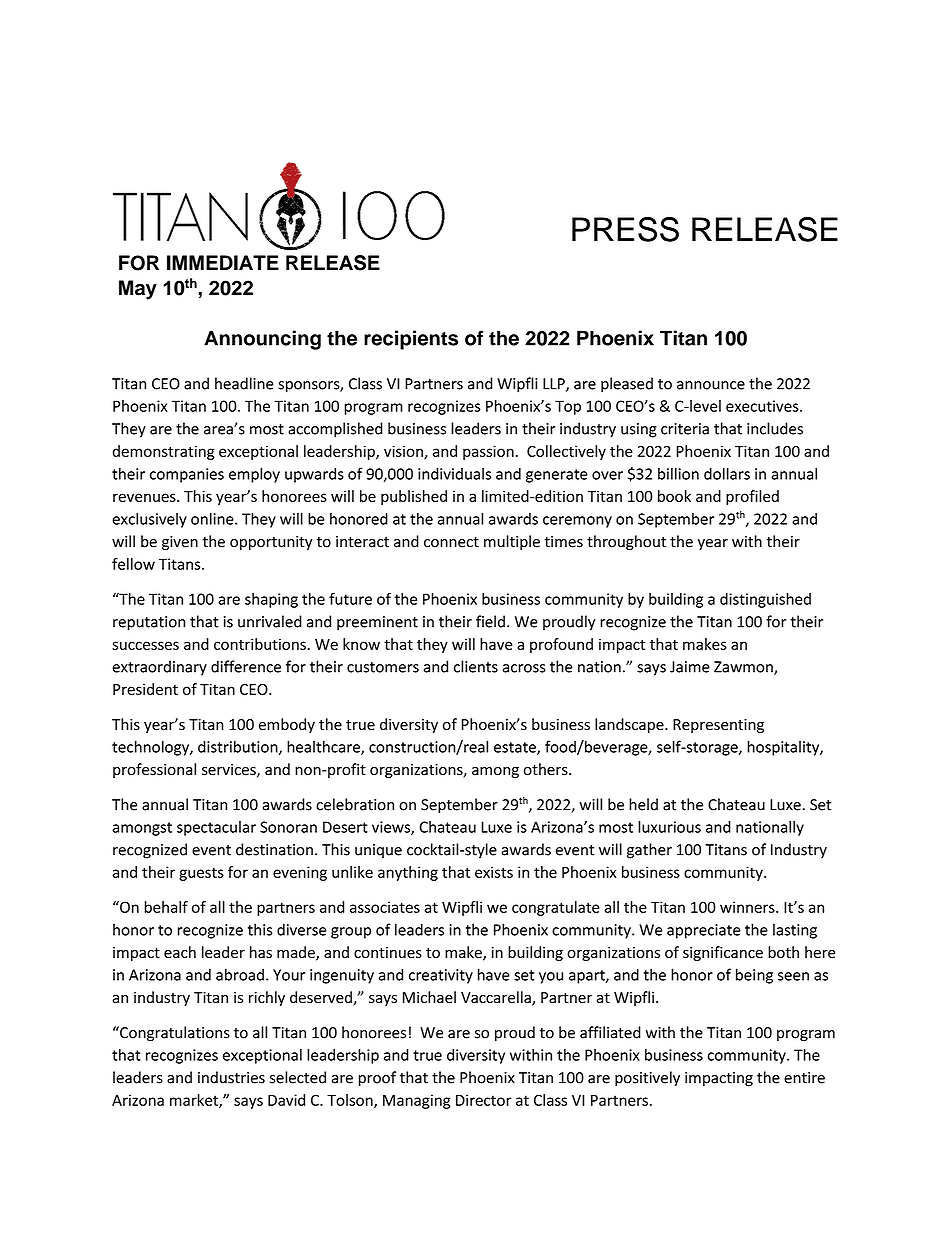 The height and width of the page is (1233, 952). Describe the element at coordinates (451, 542) in the page. I see `connect` at that location.
